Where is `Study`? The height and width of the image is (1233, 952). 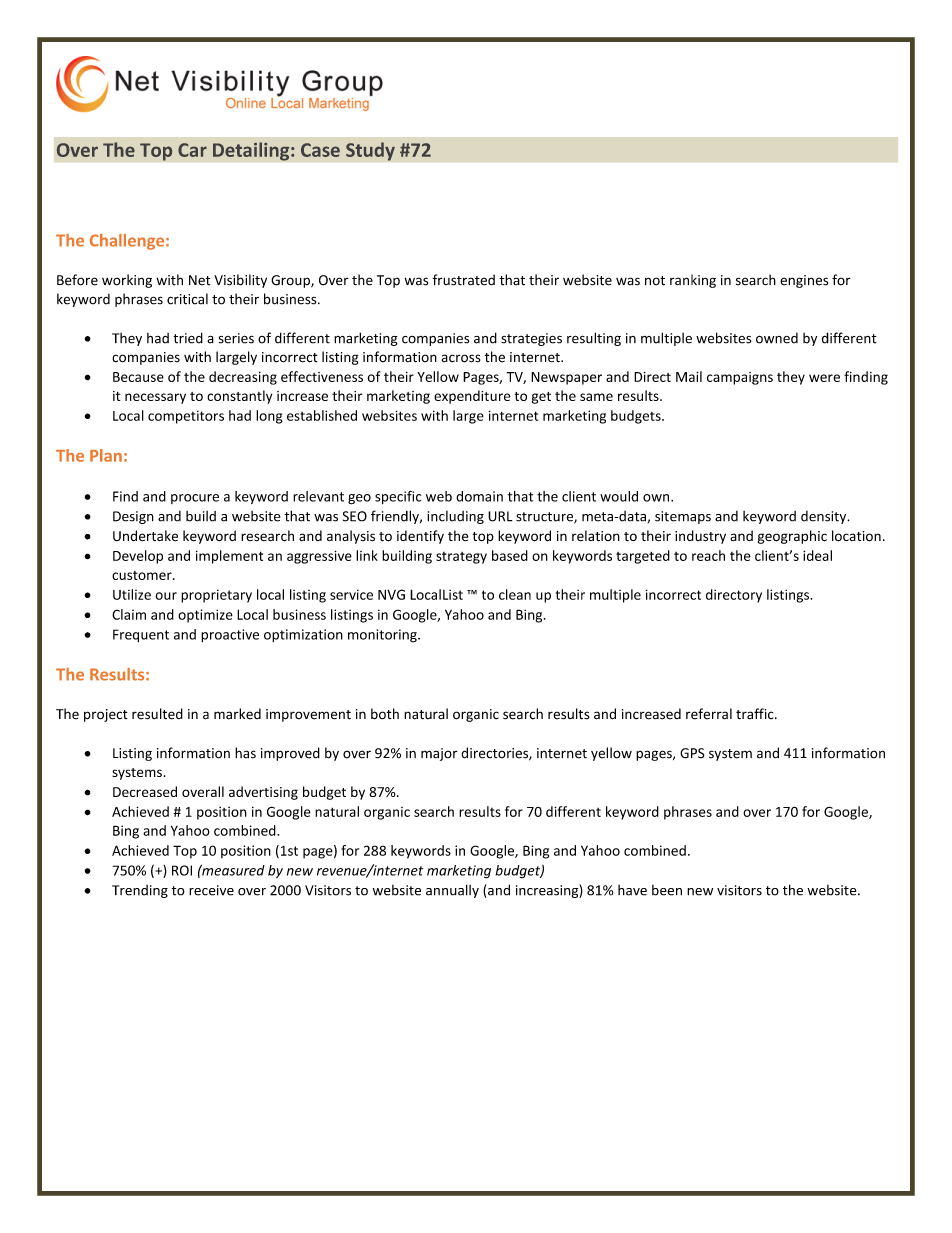
Study is located at coordinates (370, 151).
